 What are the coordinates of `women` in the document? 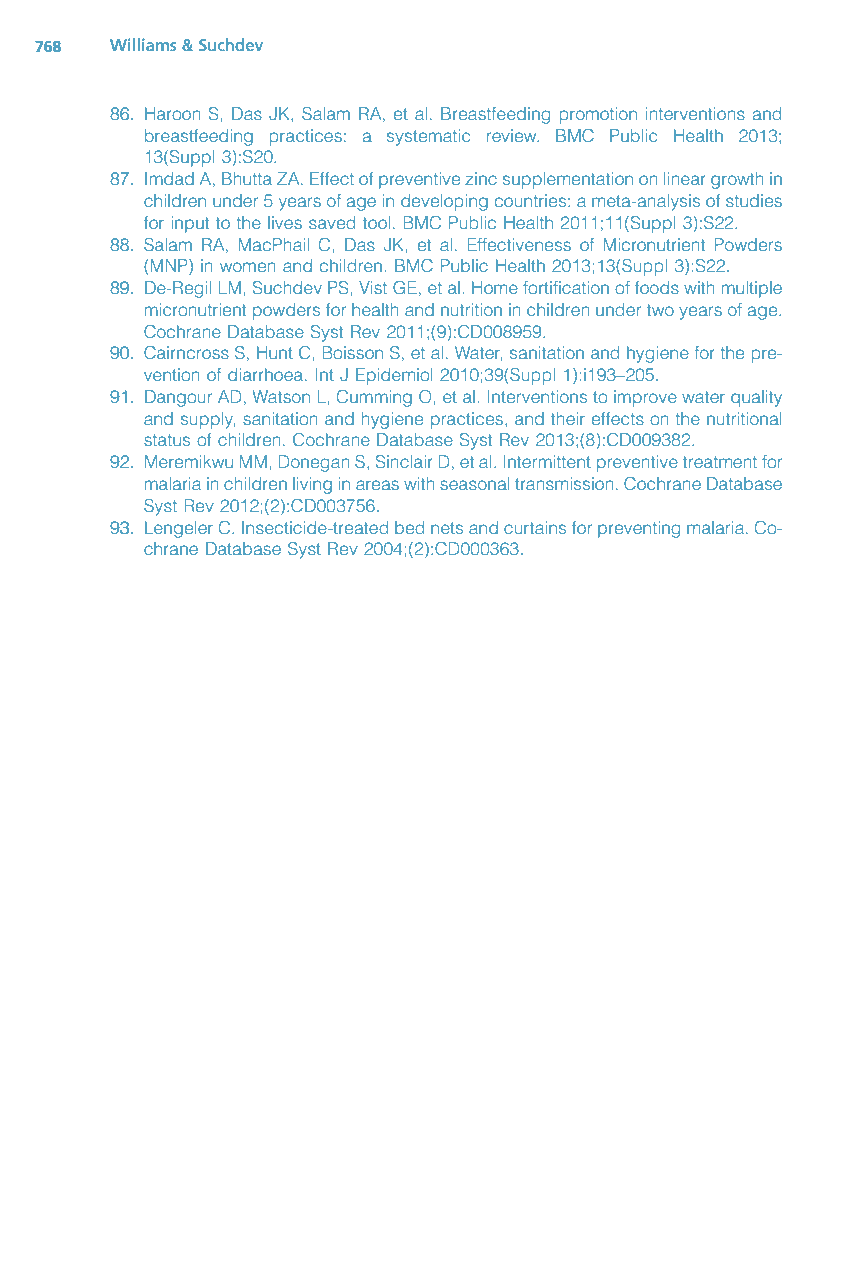 It's located at (248, 267).
